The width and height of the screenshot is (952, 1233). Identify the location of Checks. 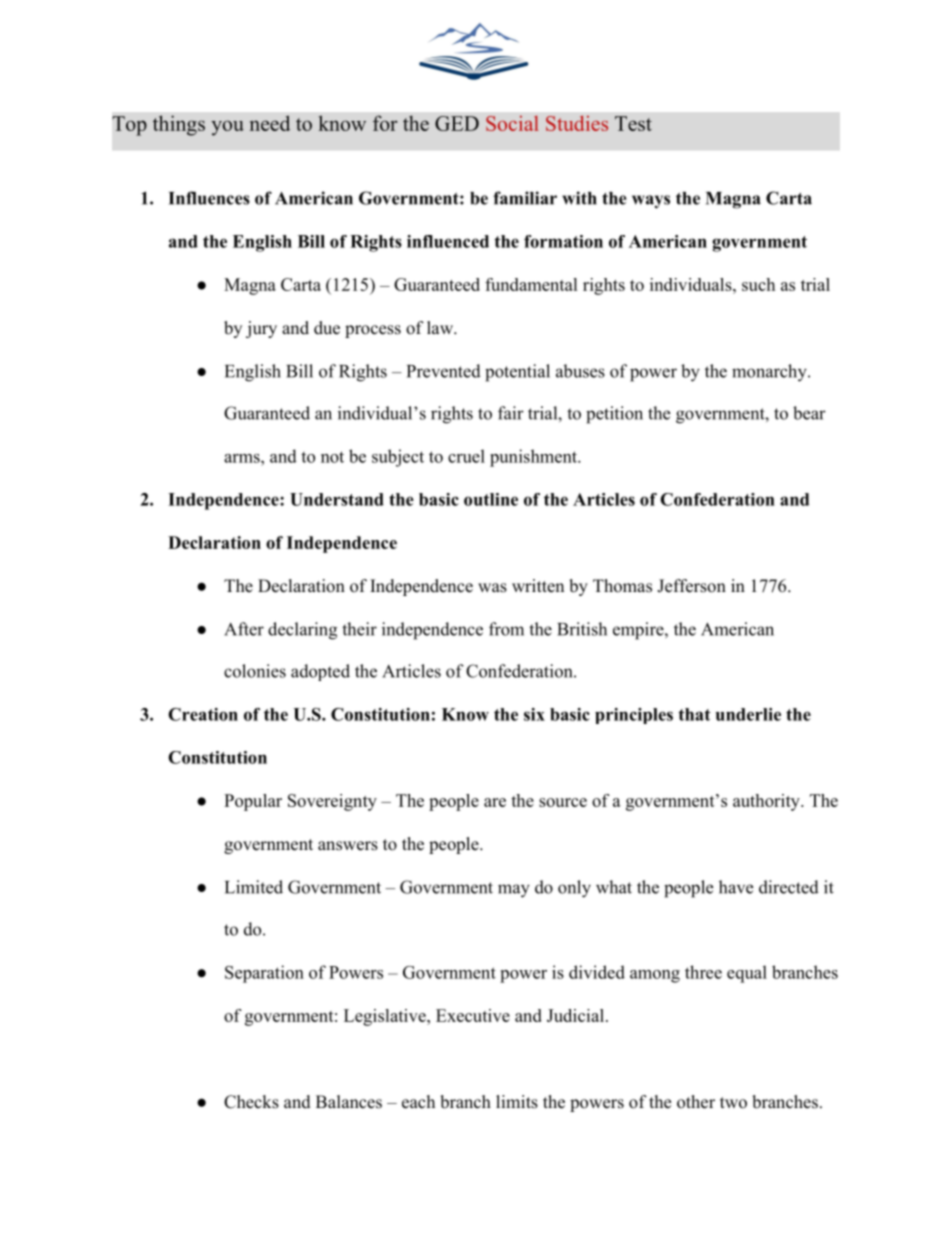
(251, 1102).
